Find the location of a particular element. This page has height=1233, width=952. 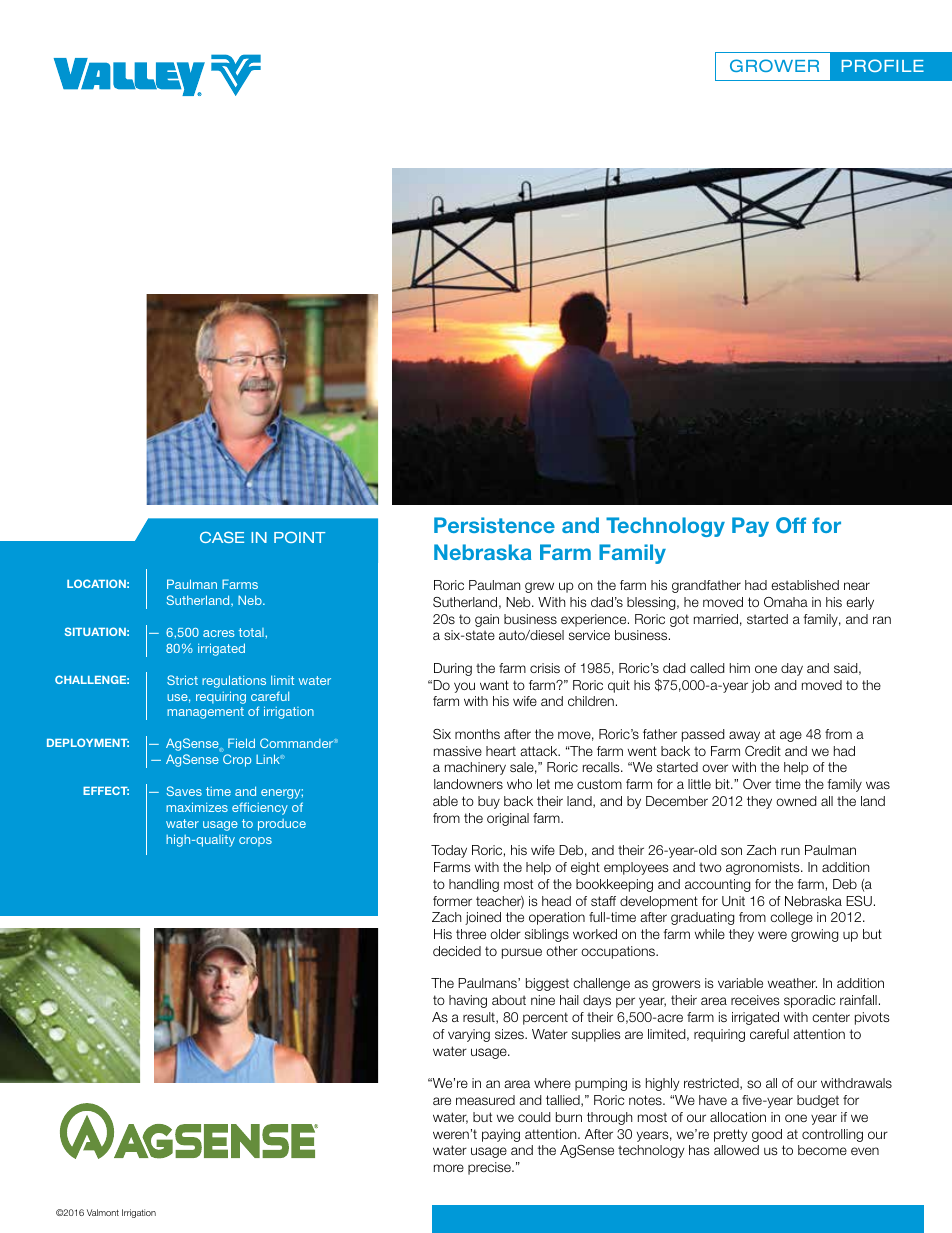

Off is located at coordinates (791, 525).
